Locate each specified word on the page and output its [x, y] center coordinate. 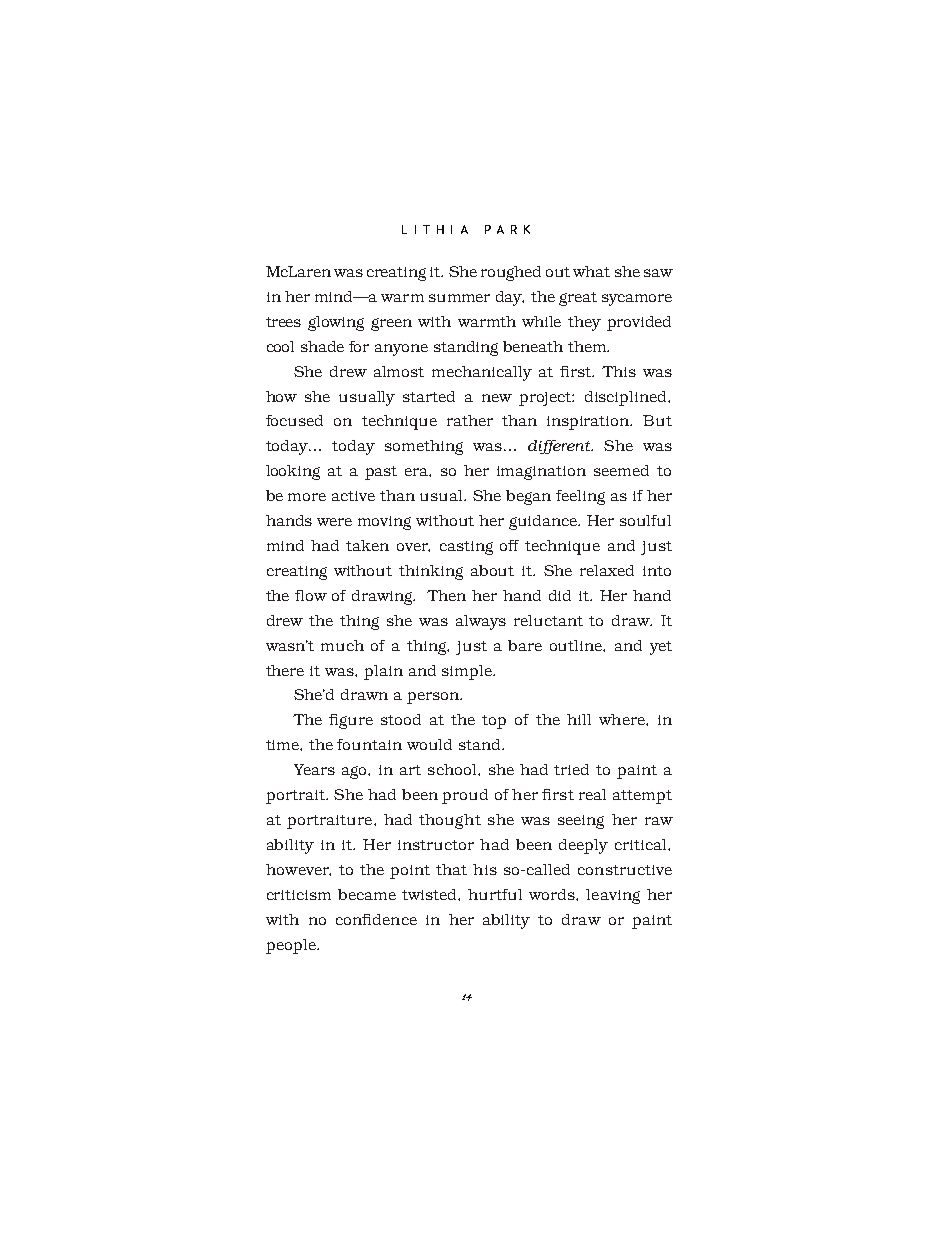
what [591, 271]
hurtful [495, 894]
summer [459, 298]
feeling [580, 497]
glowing [336, 323]
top [494, 722]
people [292, 946]
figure [351, 721]
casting [466, 548]
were [334, 522]
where [623, 719]
